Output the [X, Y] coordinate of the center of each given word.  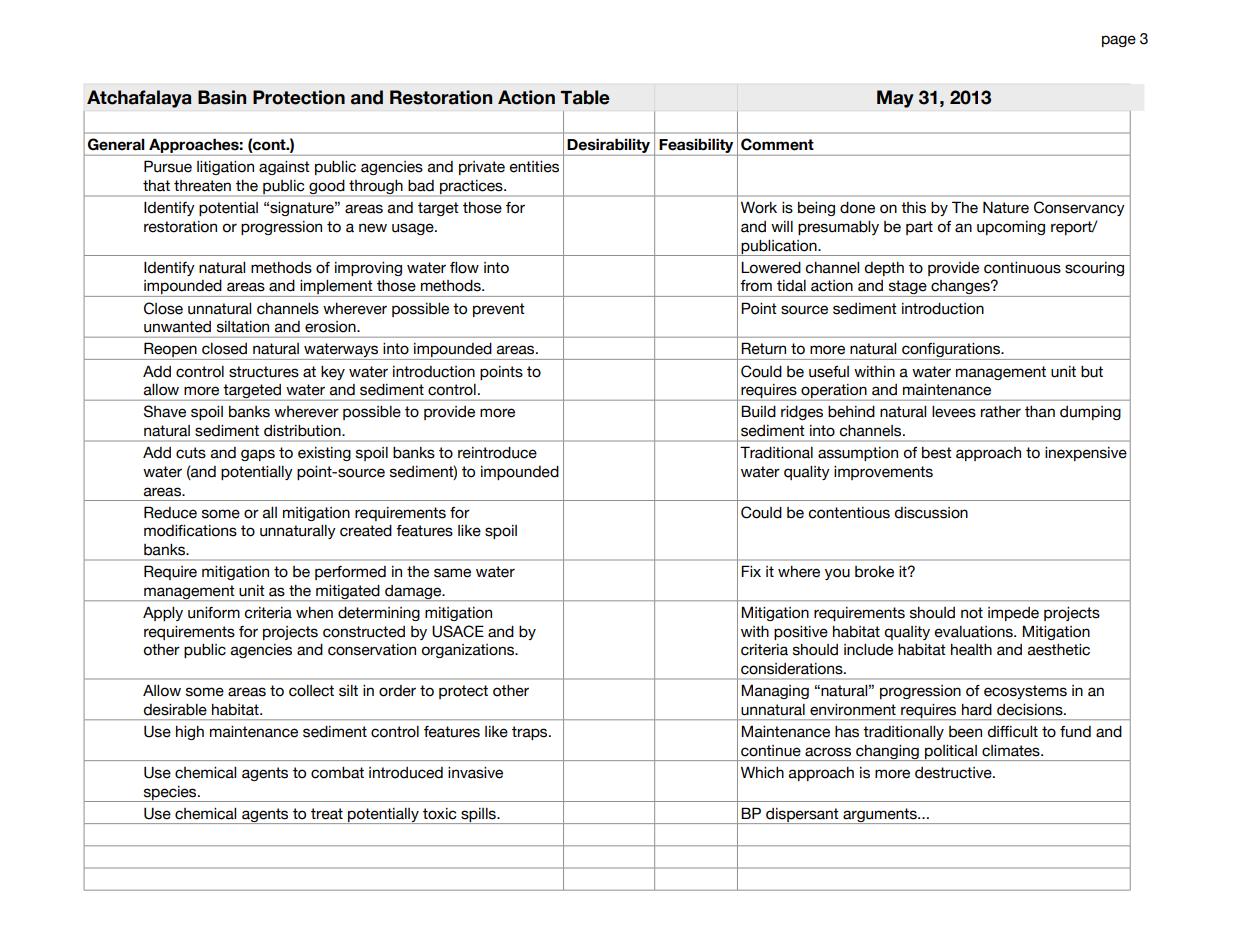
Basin [222, 97]
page [1119, 41]
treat [327, 814]
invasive [475, 773]
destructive [954, 773]
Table [585, 97]
